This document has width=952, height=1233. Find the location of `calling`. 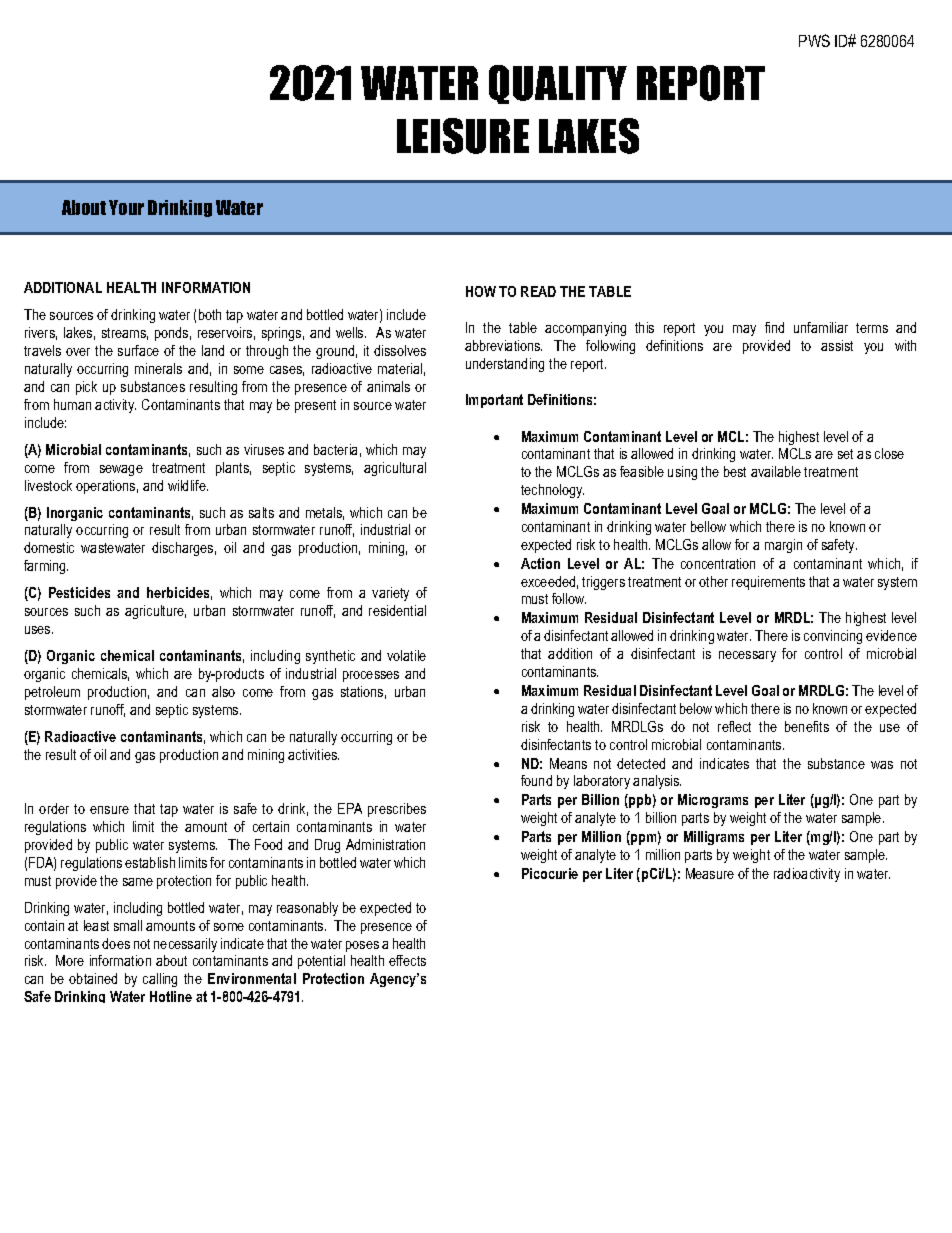

calling is located at coordinates (160, 980).
